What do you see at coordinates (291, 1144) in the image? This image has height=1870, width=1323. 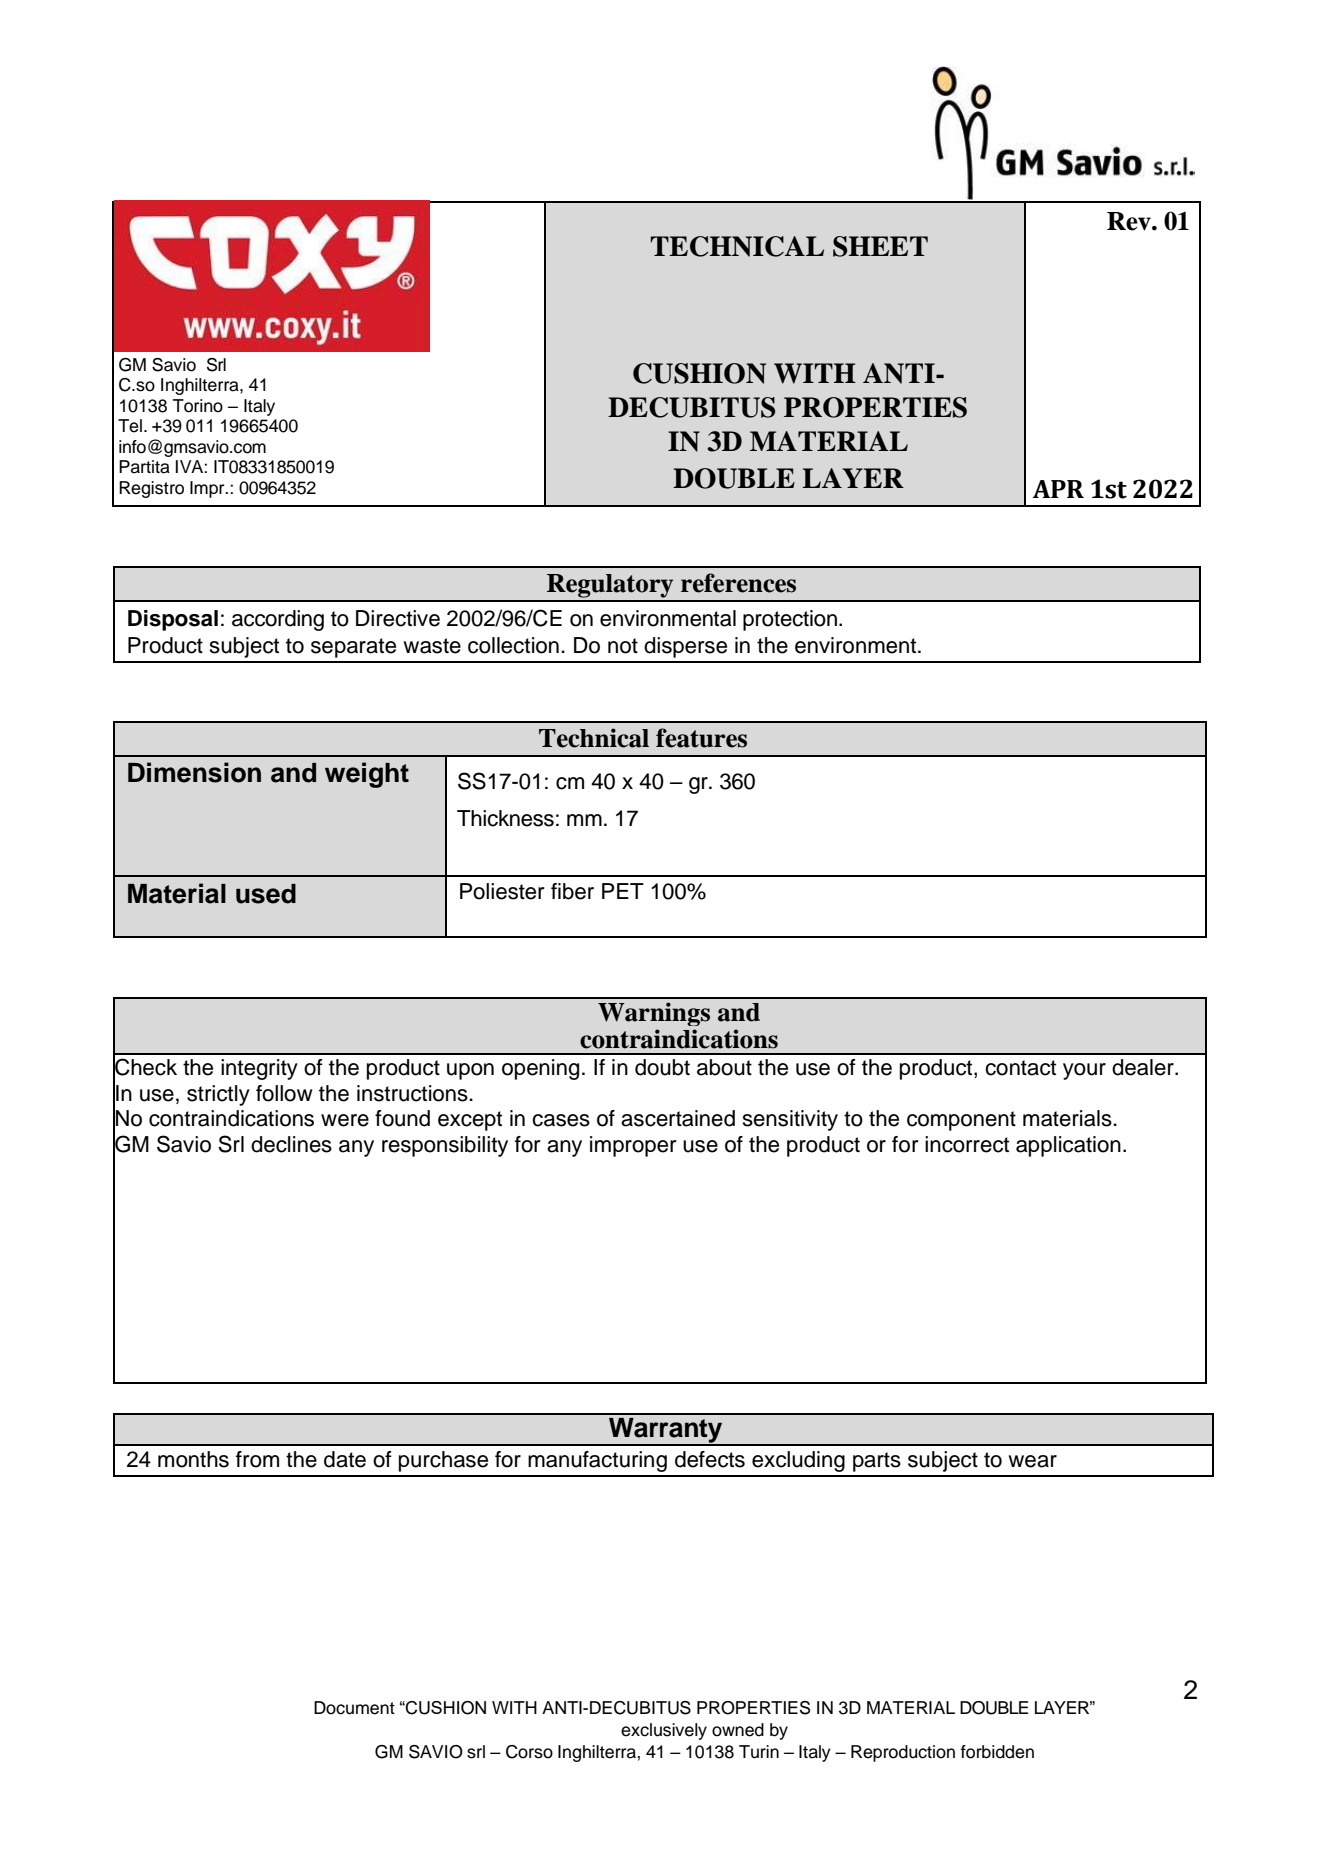 I see `declines` at bounding box center [291, 1144].
